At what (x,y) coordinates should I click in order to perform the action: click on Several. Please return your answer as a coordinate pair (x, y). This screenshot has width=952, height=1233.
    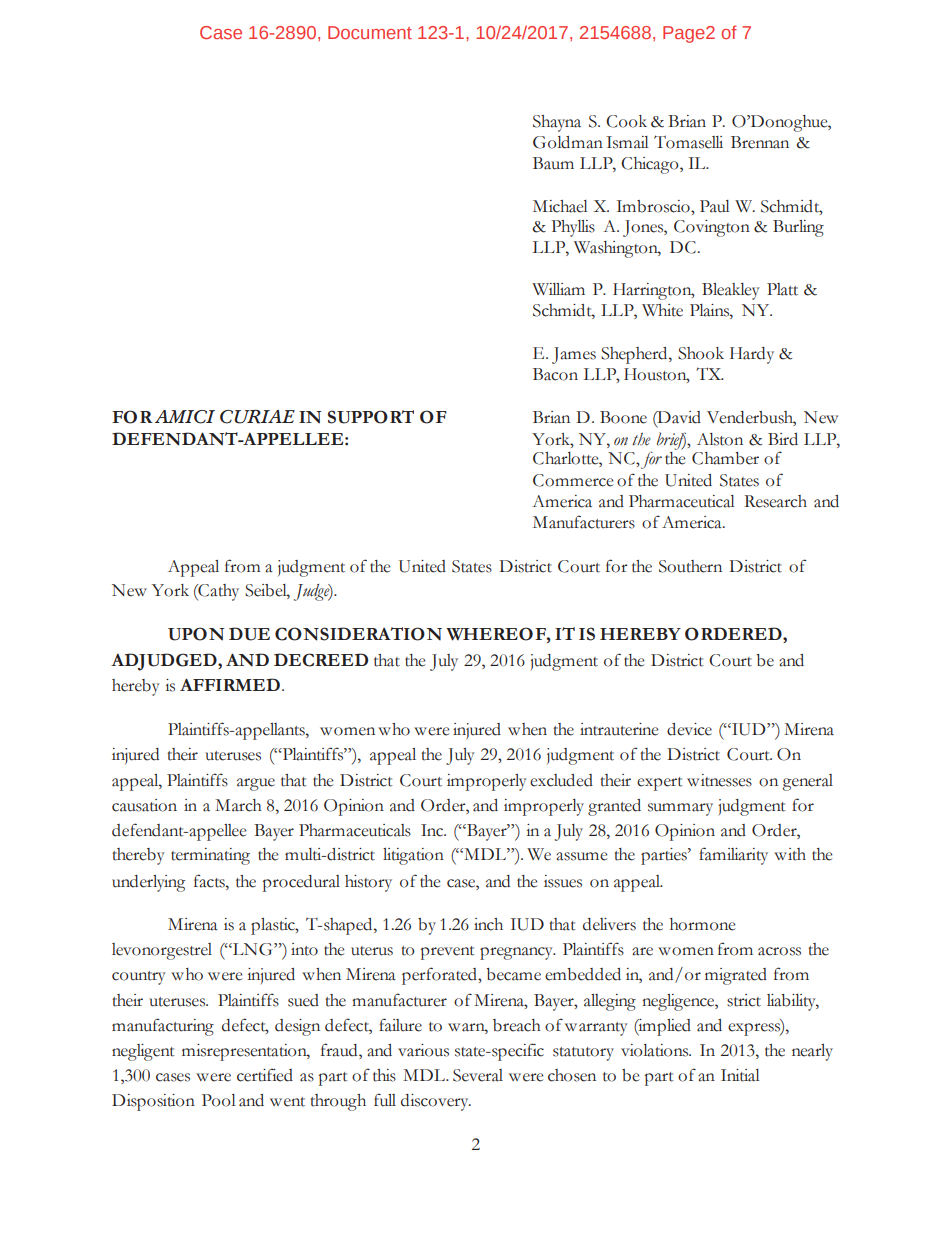
    Looking at the image, I should click on (478, 1075).
